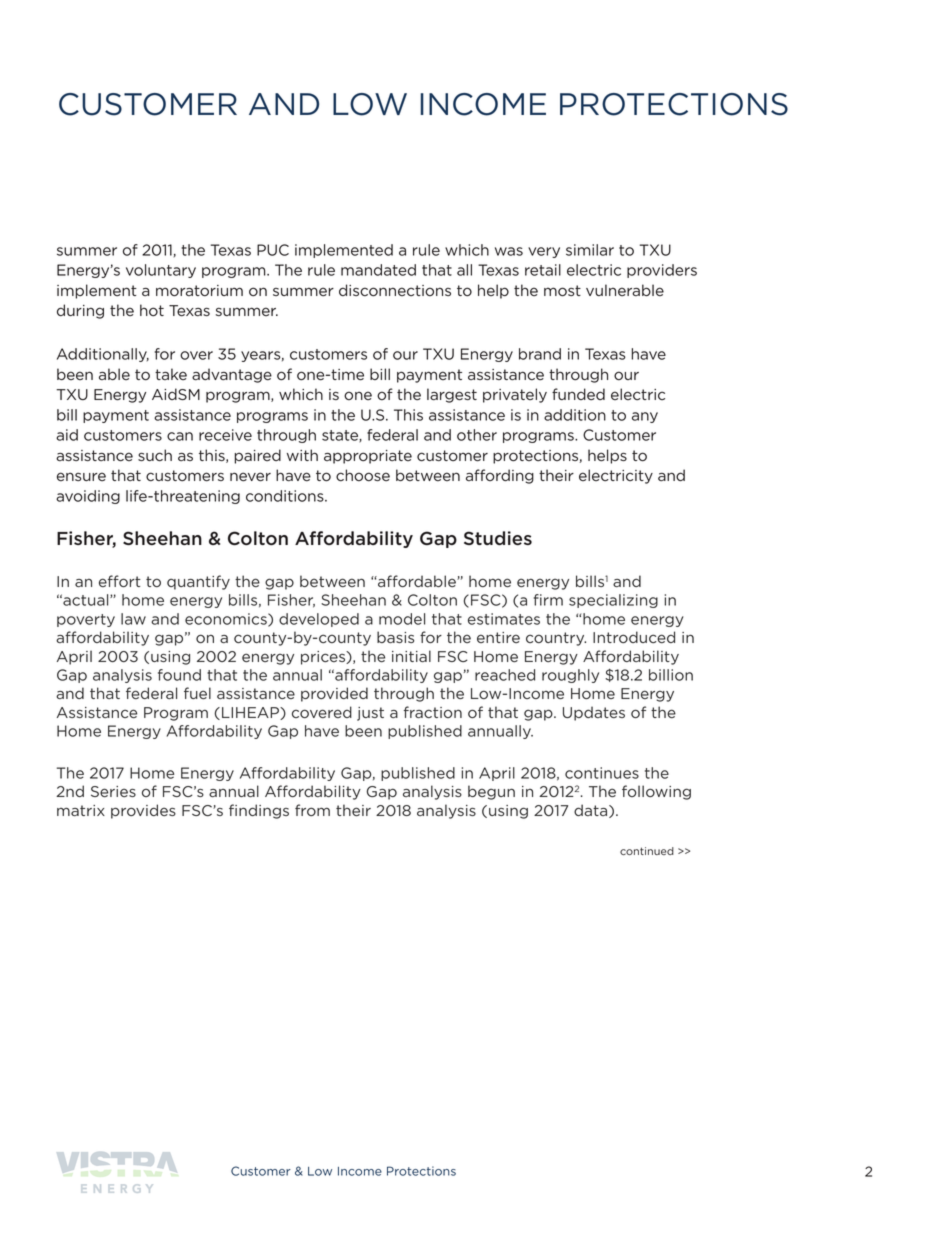 This screenshot has width=952, height=1233. What do you see at coordinates (613, 601) in the screenshot?
I see `specializing` at bounding box center [613, 601].
